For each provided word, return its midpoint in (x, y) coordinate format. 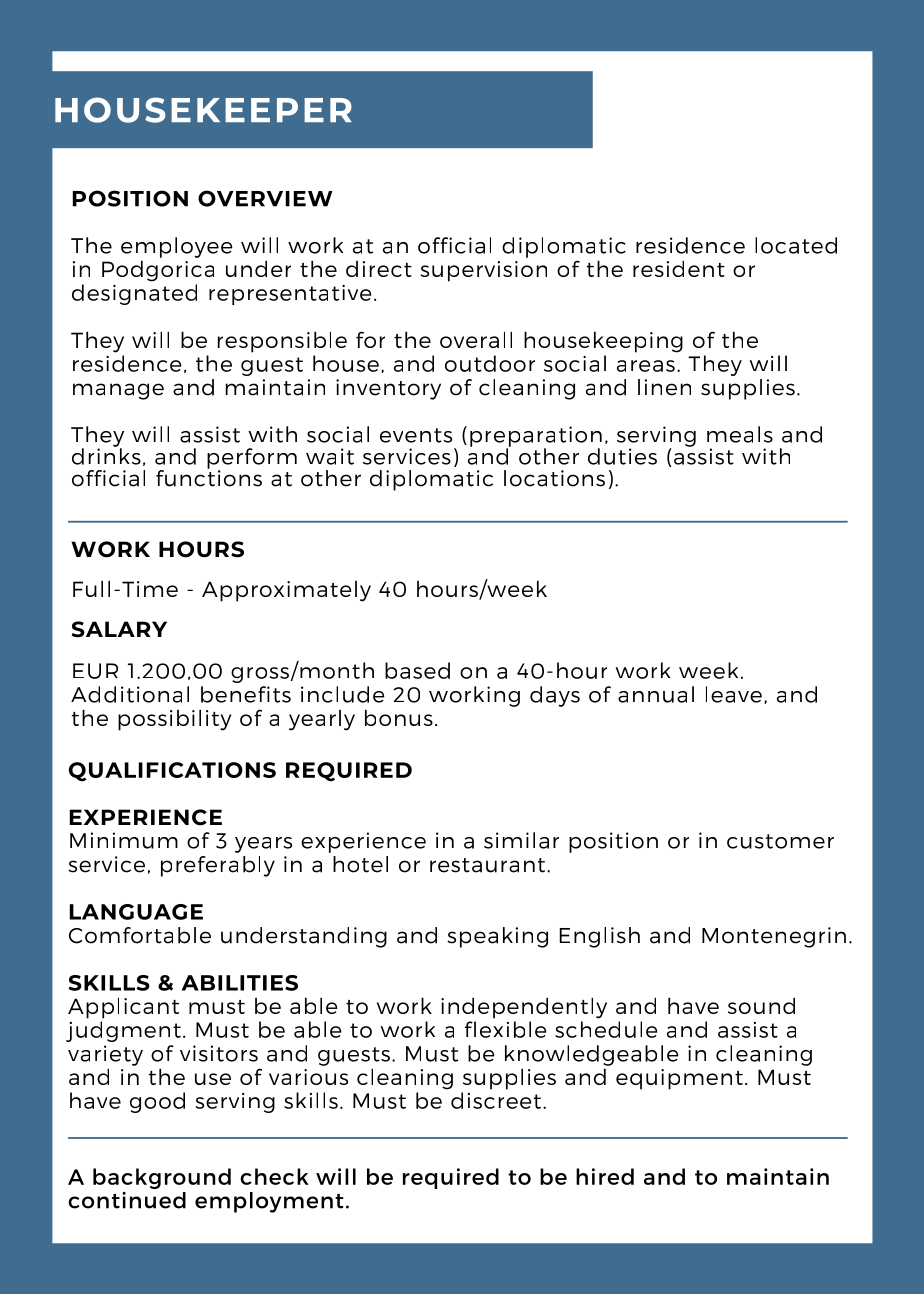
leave (734, 694)
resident (679, 268)
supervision (483, 271)
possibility (175, 720)
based (417, 670)
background (162, 1178)
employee (177, 247)
